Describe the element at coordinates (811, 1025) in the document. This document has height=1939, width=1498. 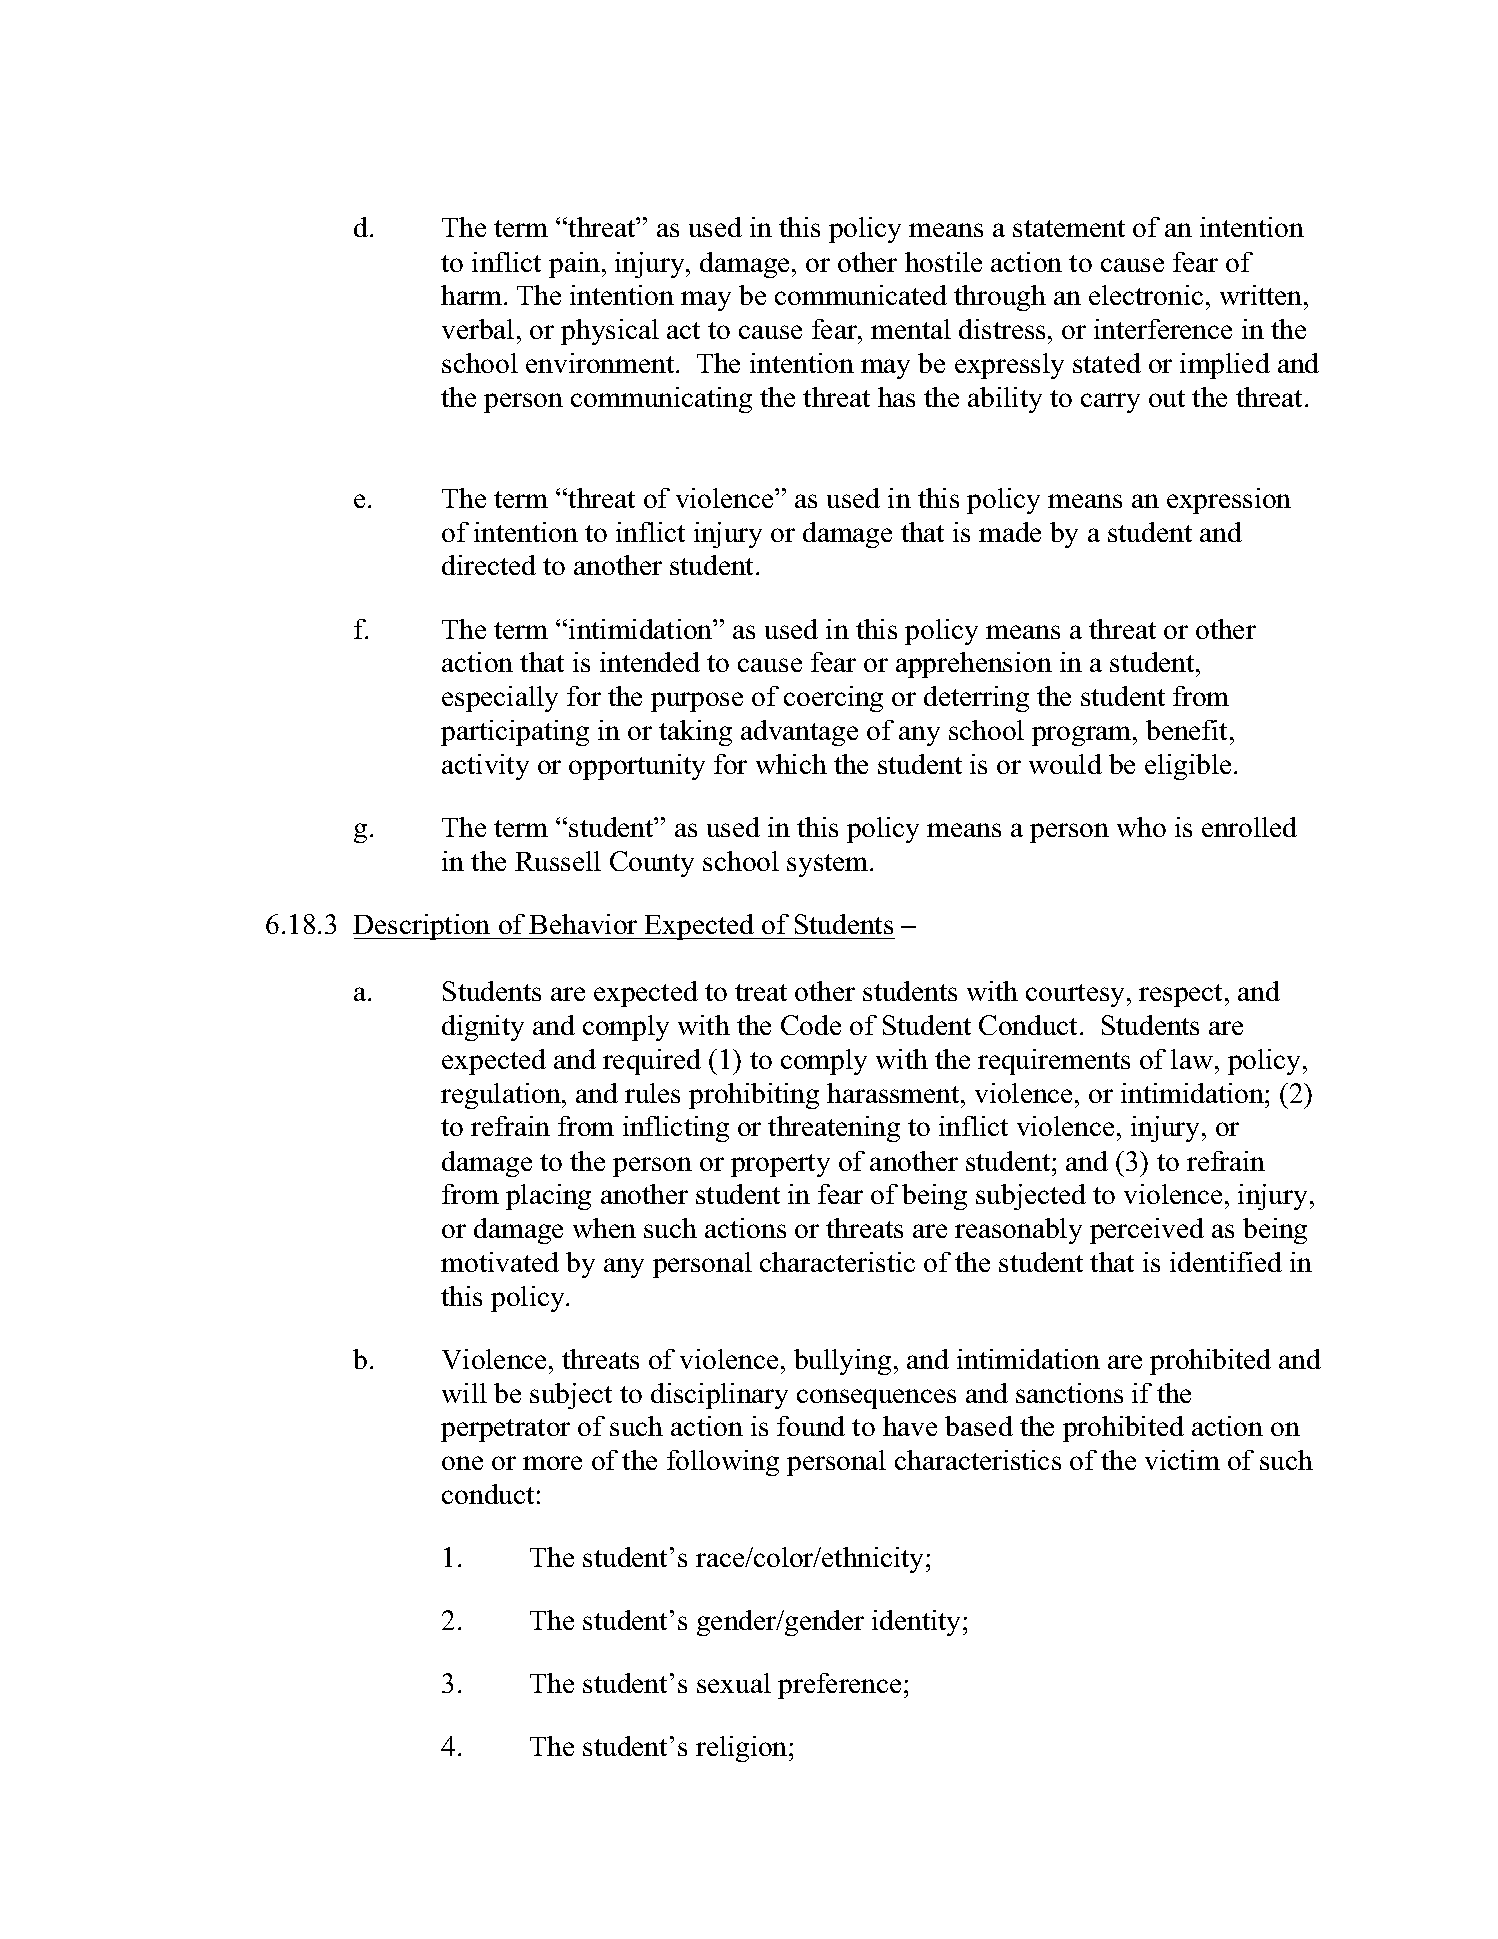
I see `Code` at that location.
